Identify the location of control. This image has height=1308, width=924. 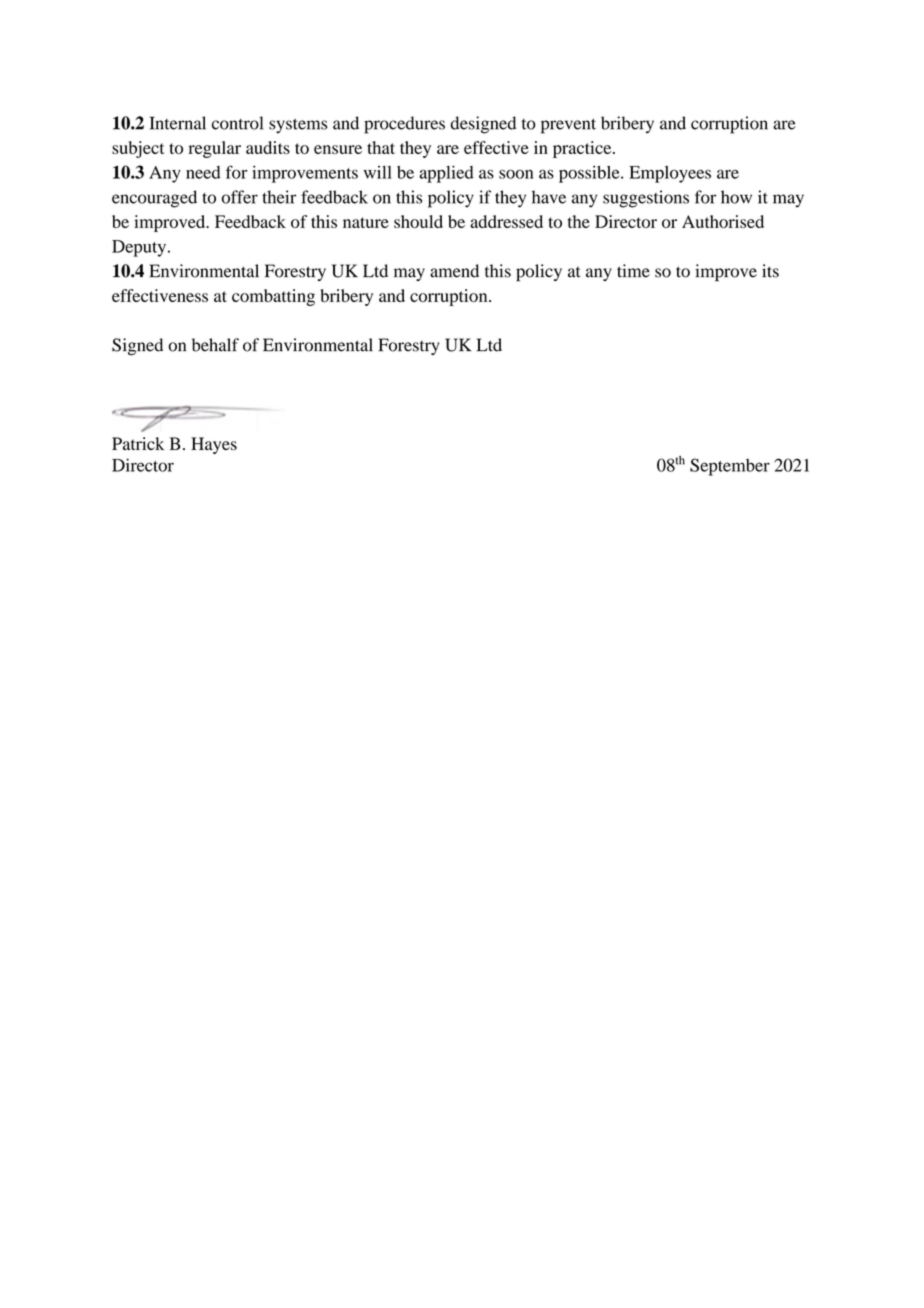
(237, 123).
